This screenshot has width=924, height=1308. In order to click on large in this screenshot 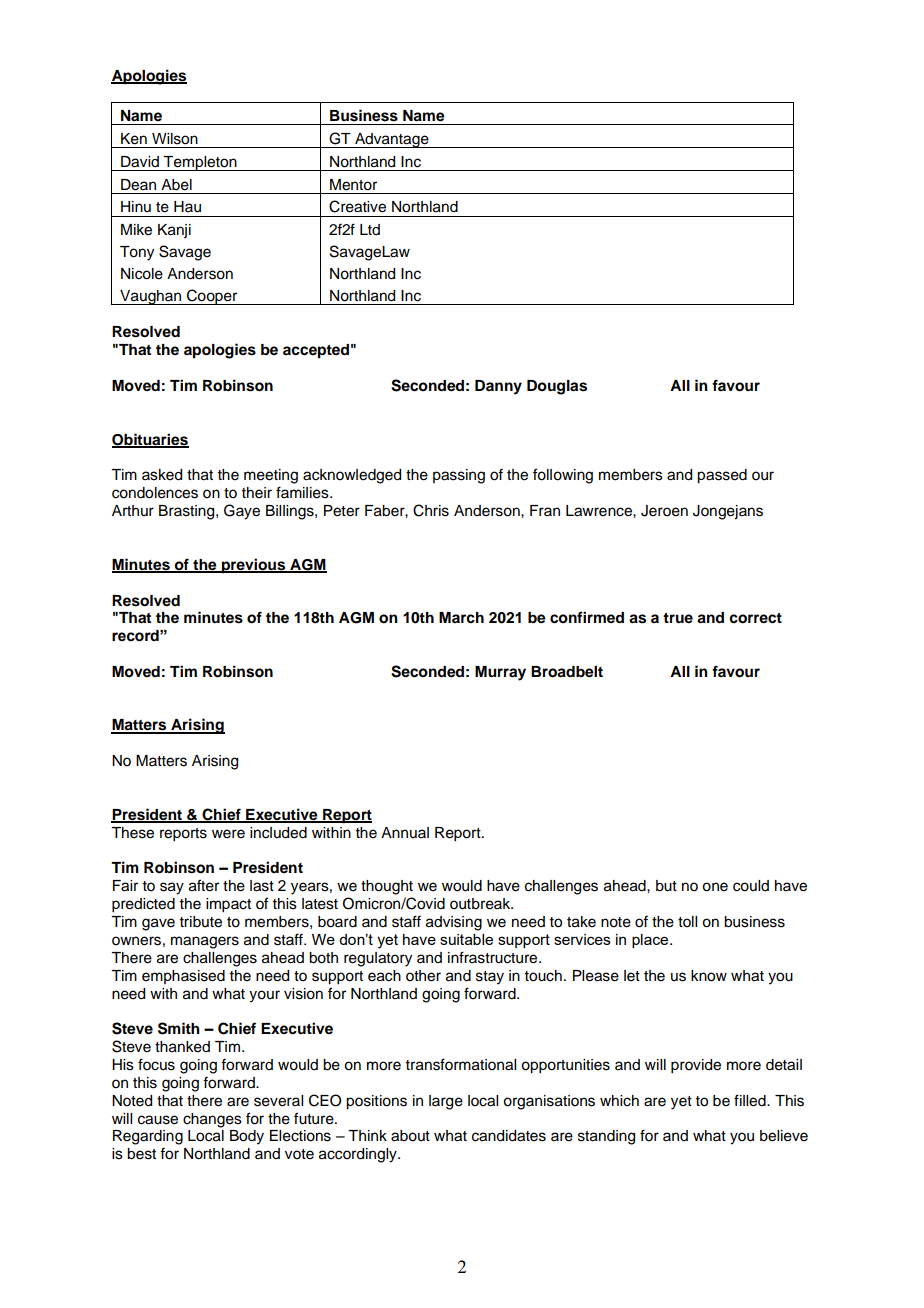, I will do `click(446, 1102)`.
